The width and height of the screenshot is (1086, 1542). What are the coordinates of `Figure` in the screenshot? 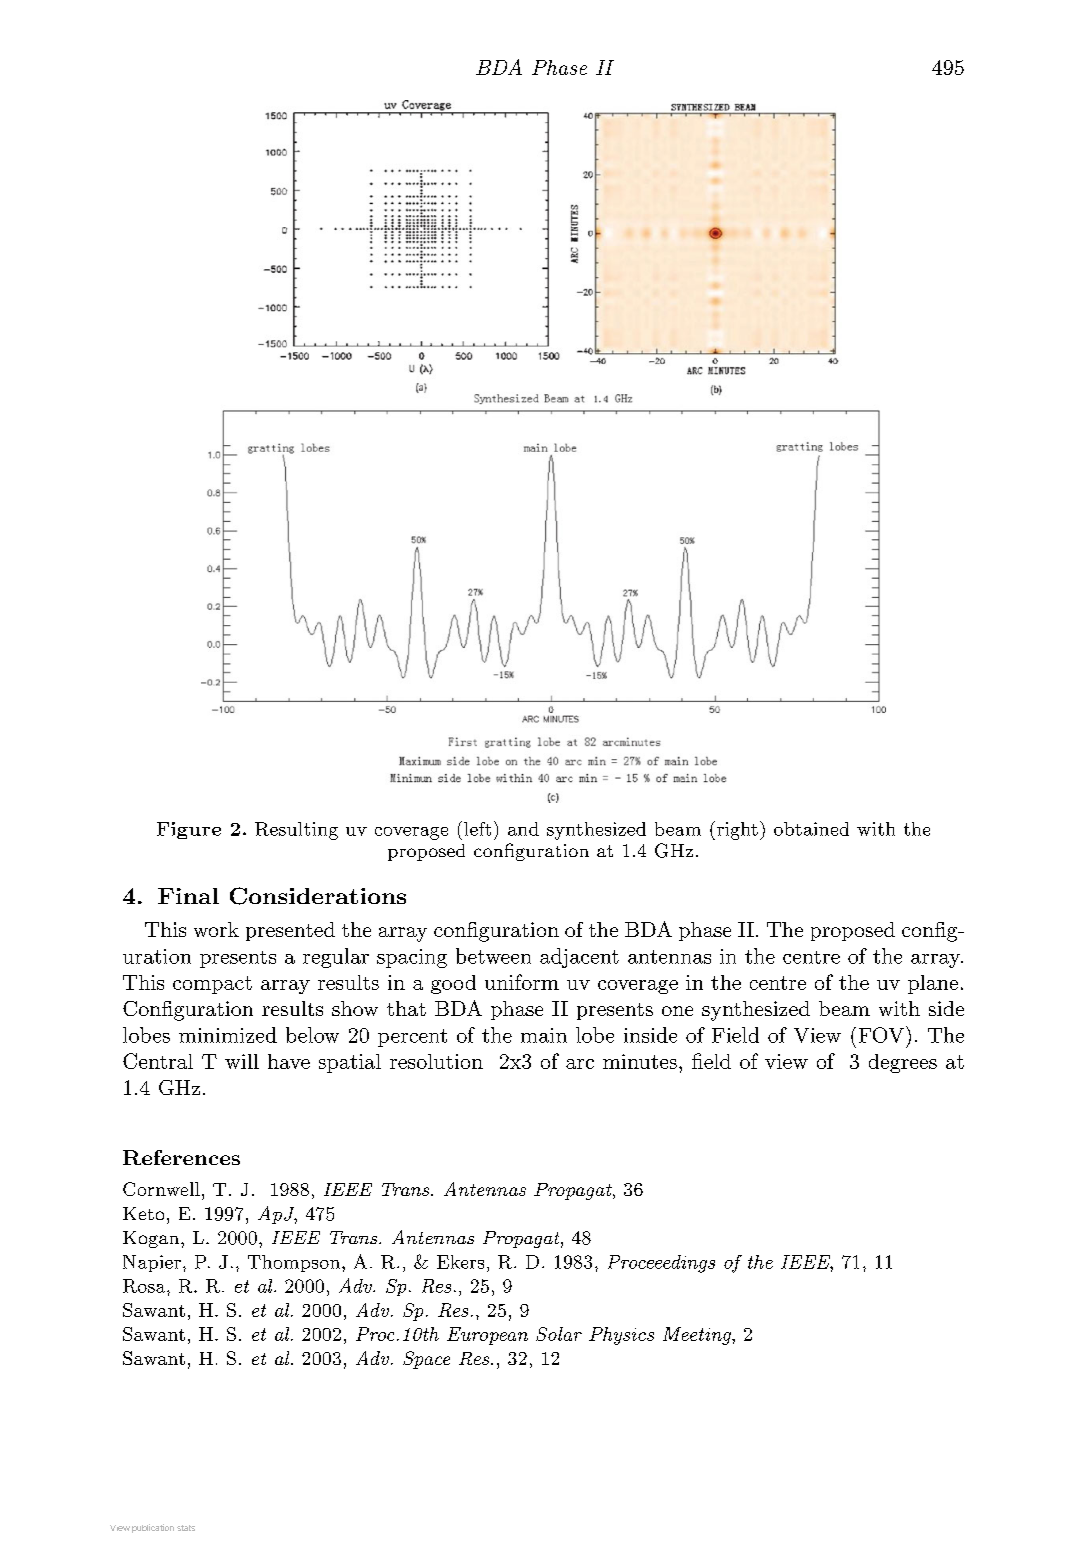 It's located at (189, 830).
